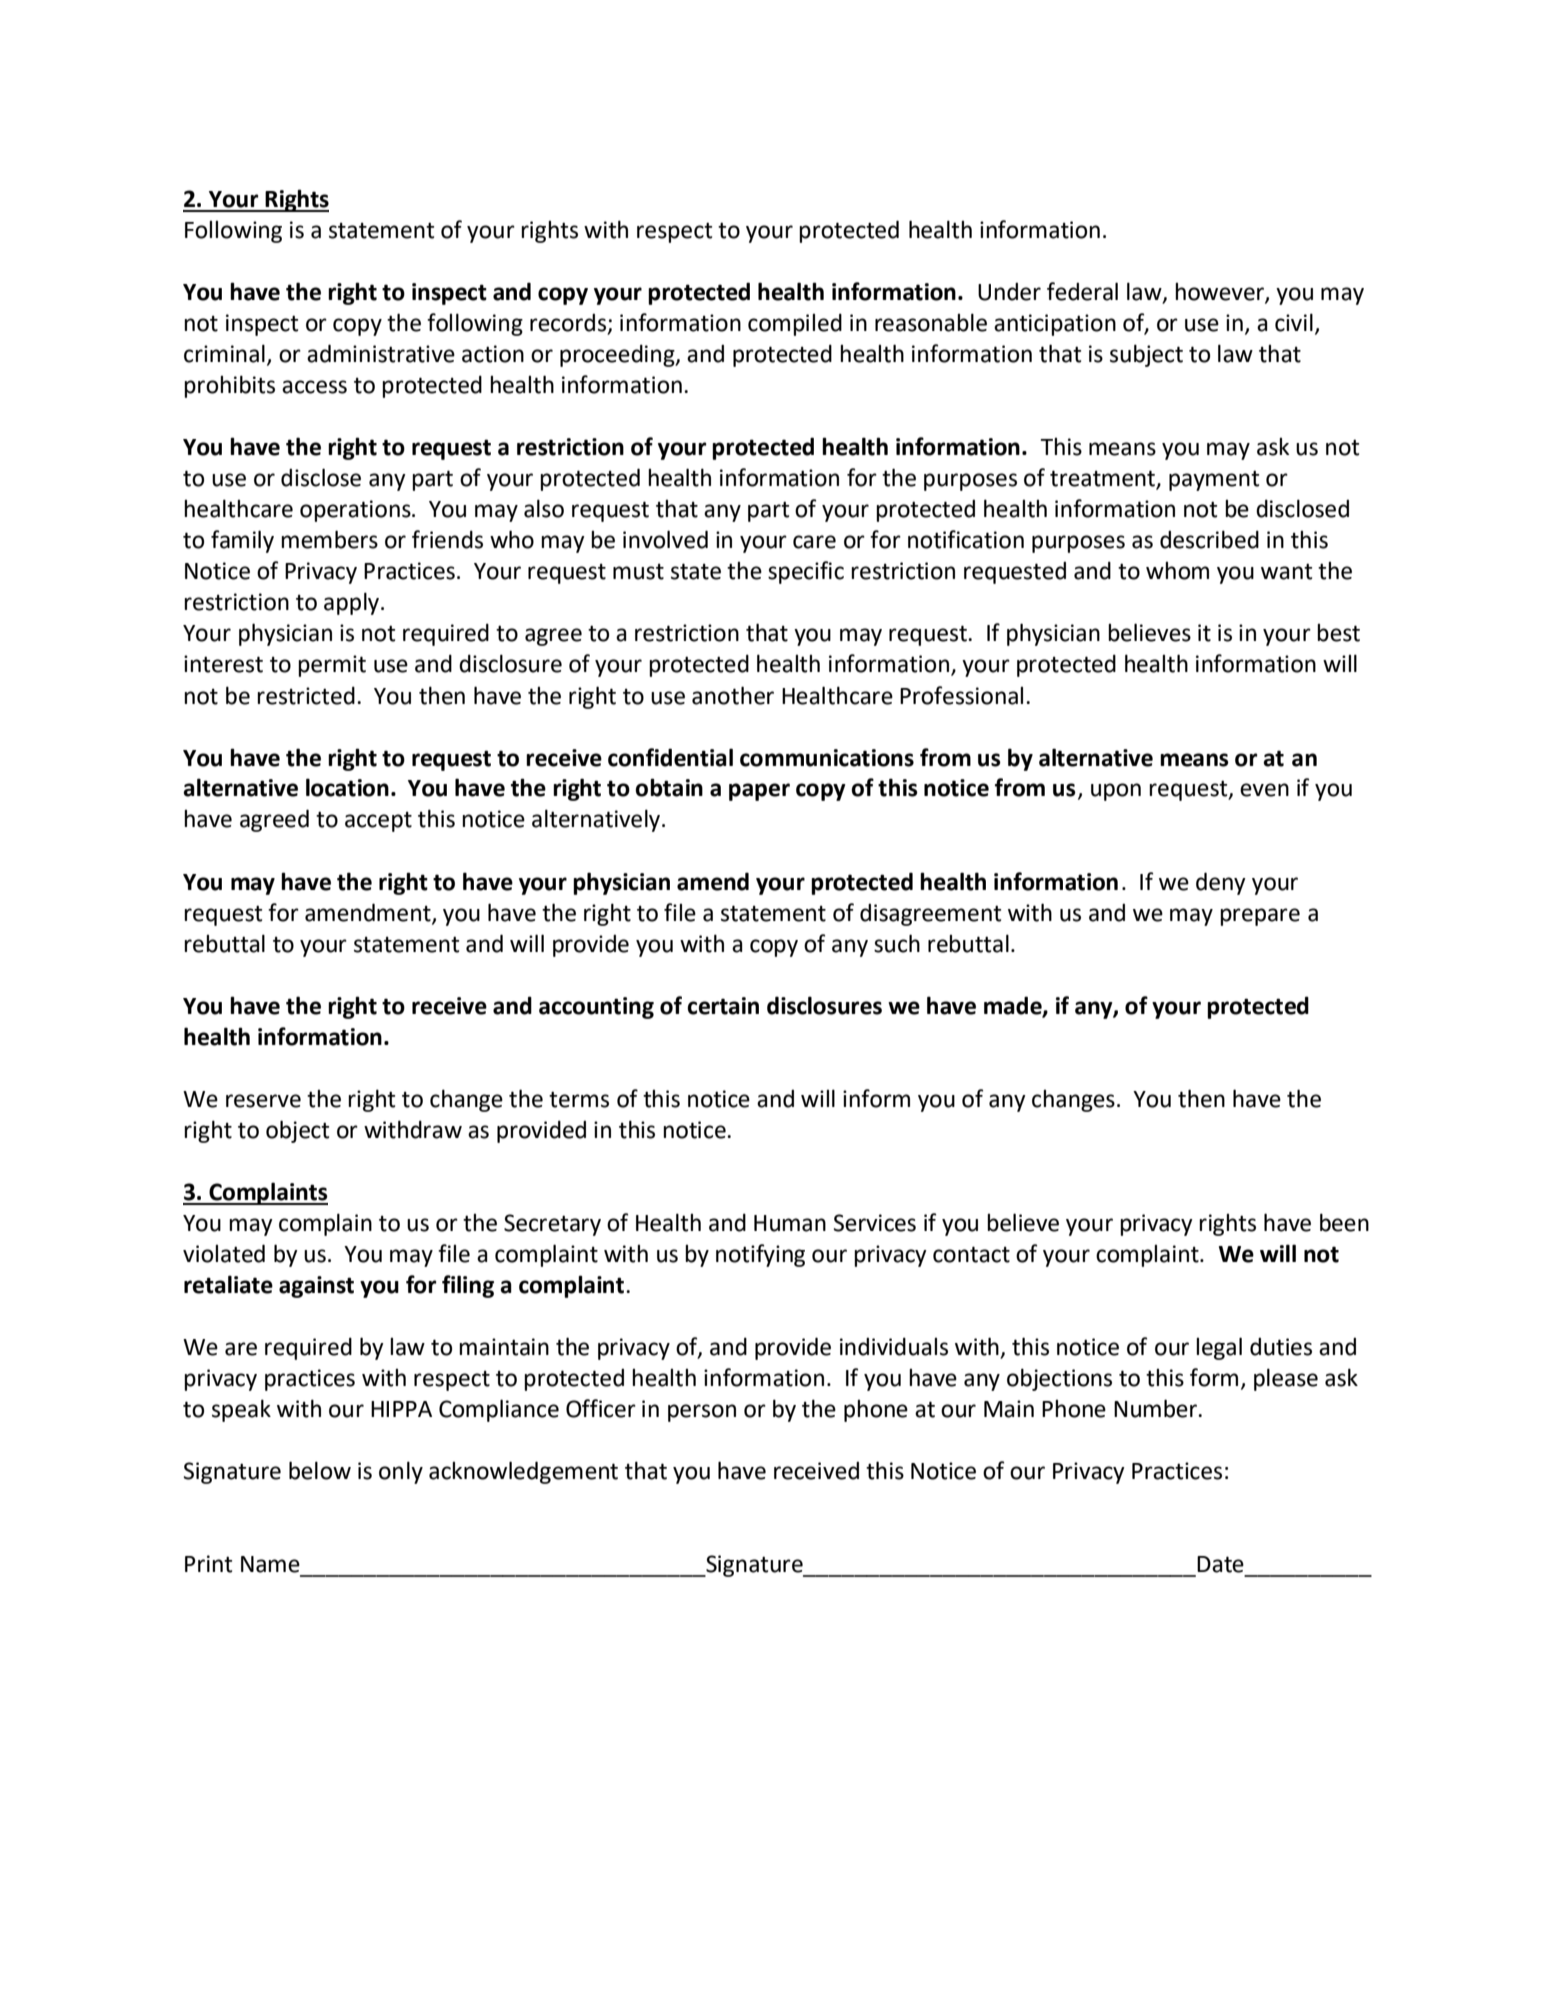 The width and height of the document is (1556, 2013). Describe the element at coordinates (702, 1413) in the document. I see `person` at that location.
